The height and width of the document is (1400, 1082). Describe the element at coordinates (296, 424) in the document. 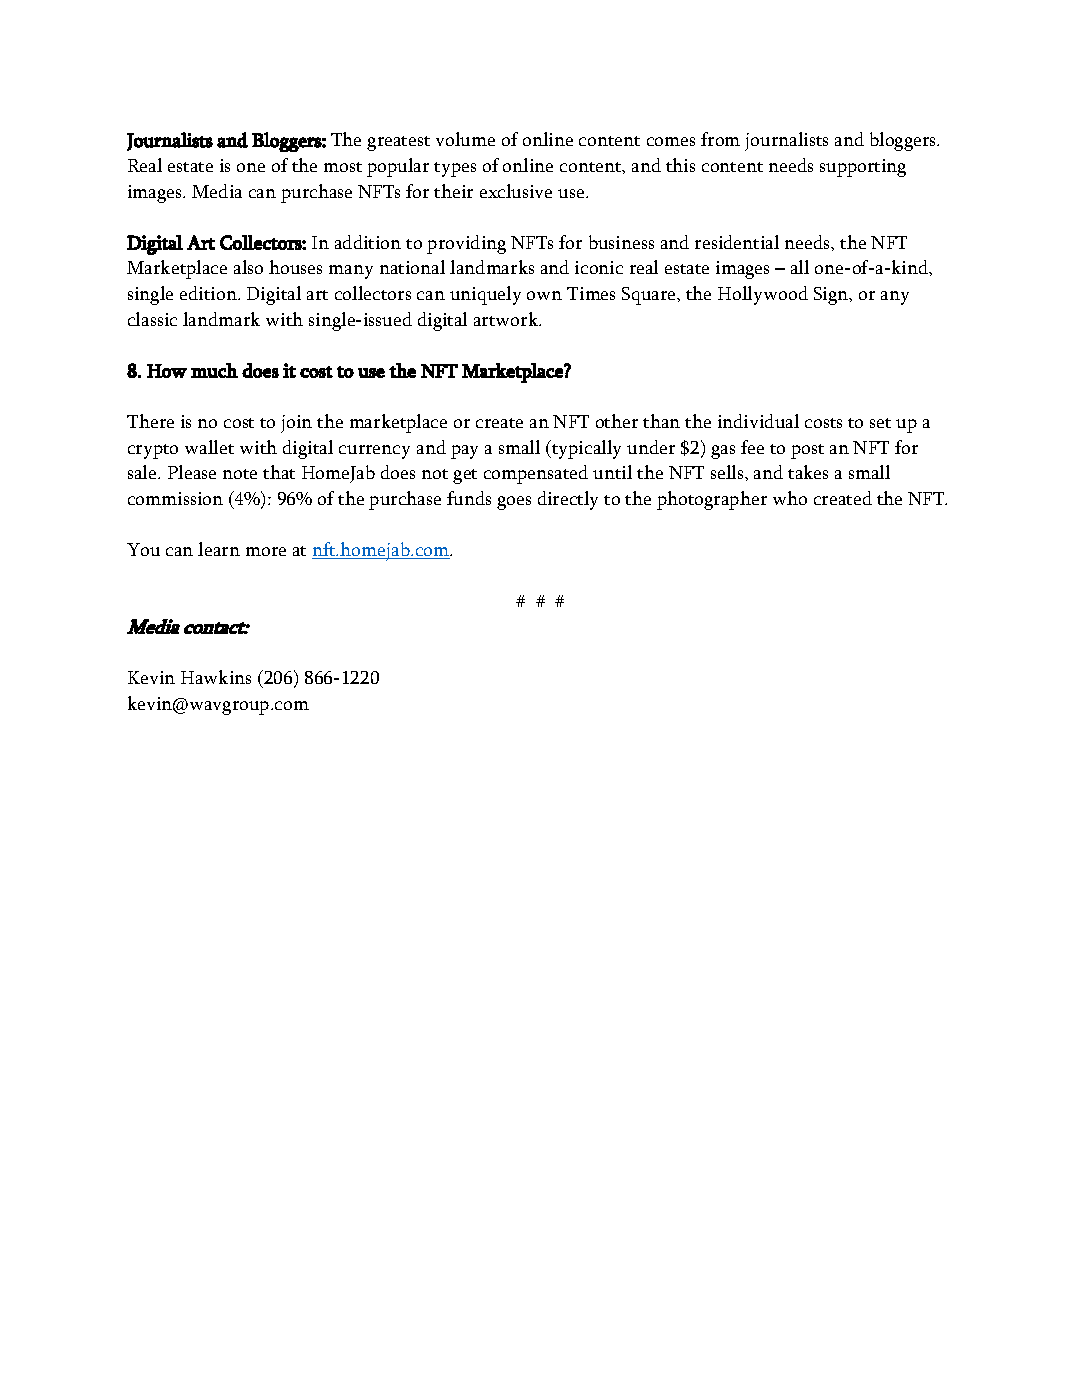

I see `join` at that location.
